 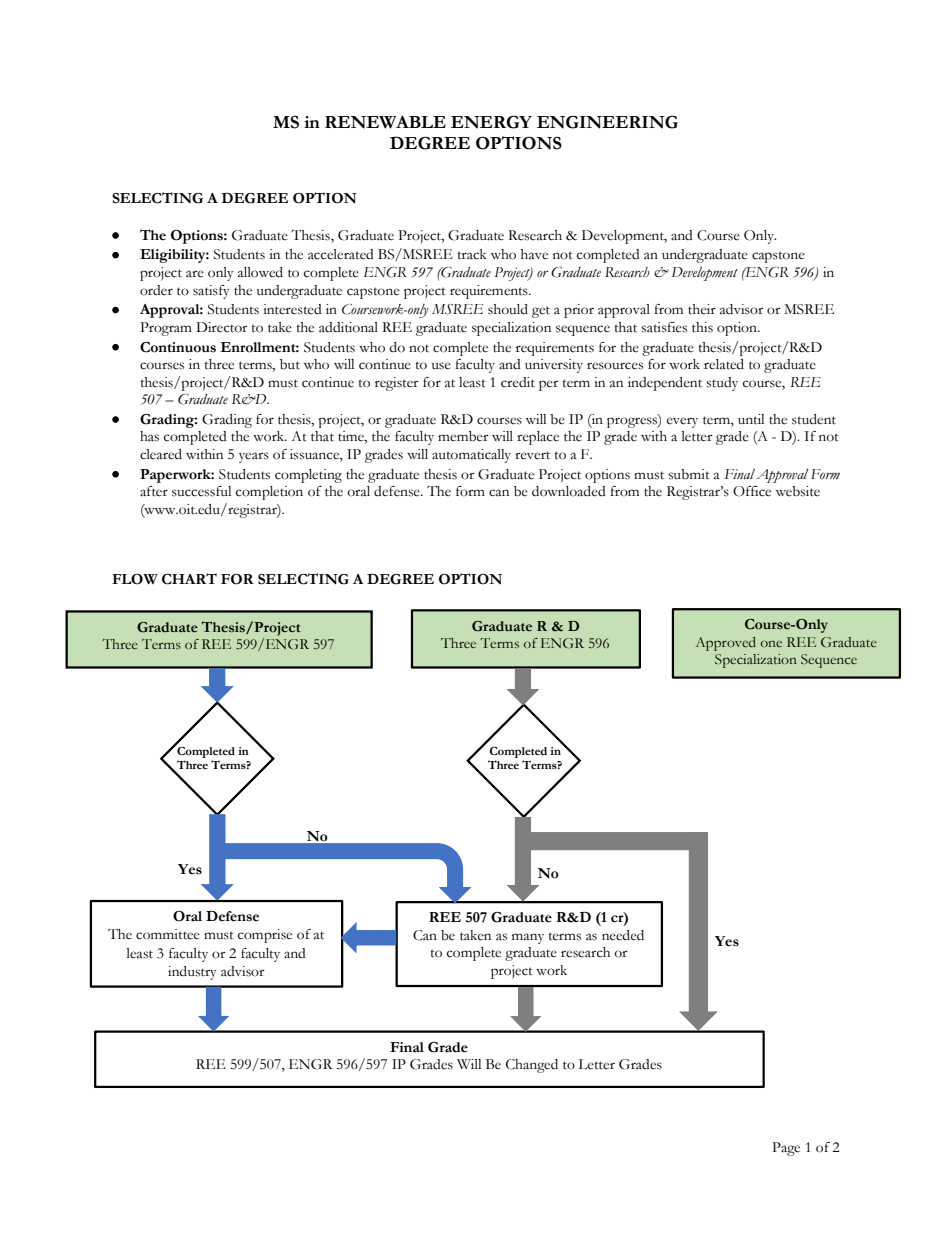 What do you see at coordinates (607, 122) in the image?
I see `ENGINEERING` at bounding box center [607, 122].
